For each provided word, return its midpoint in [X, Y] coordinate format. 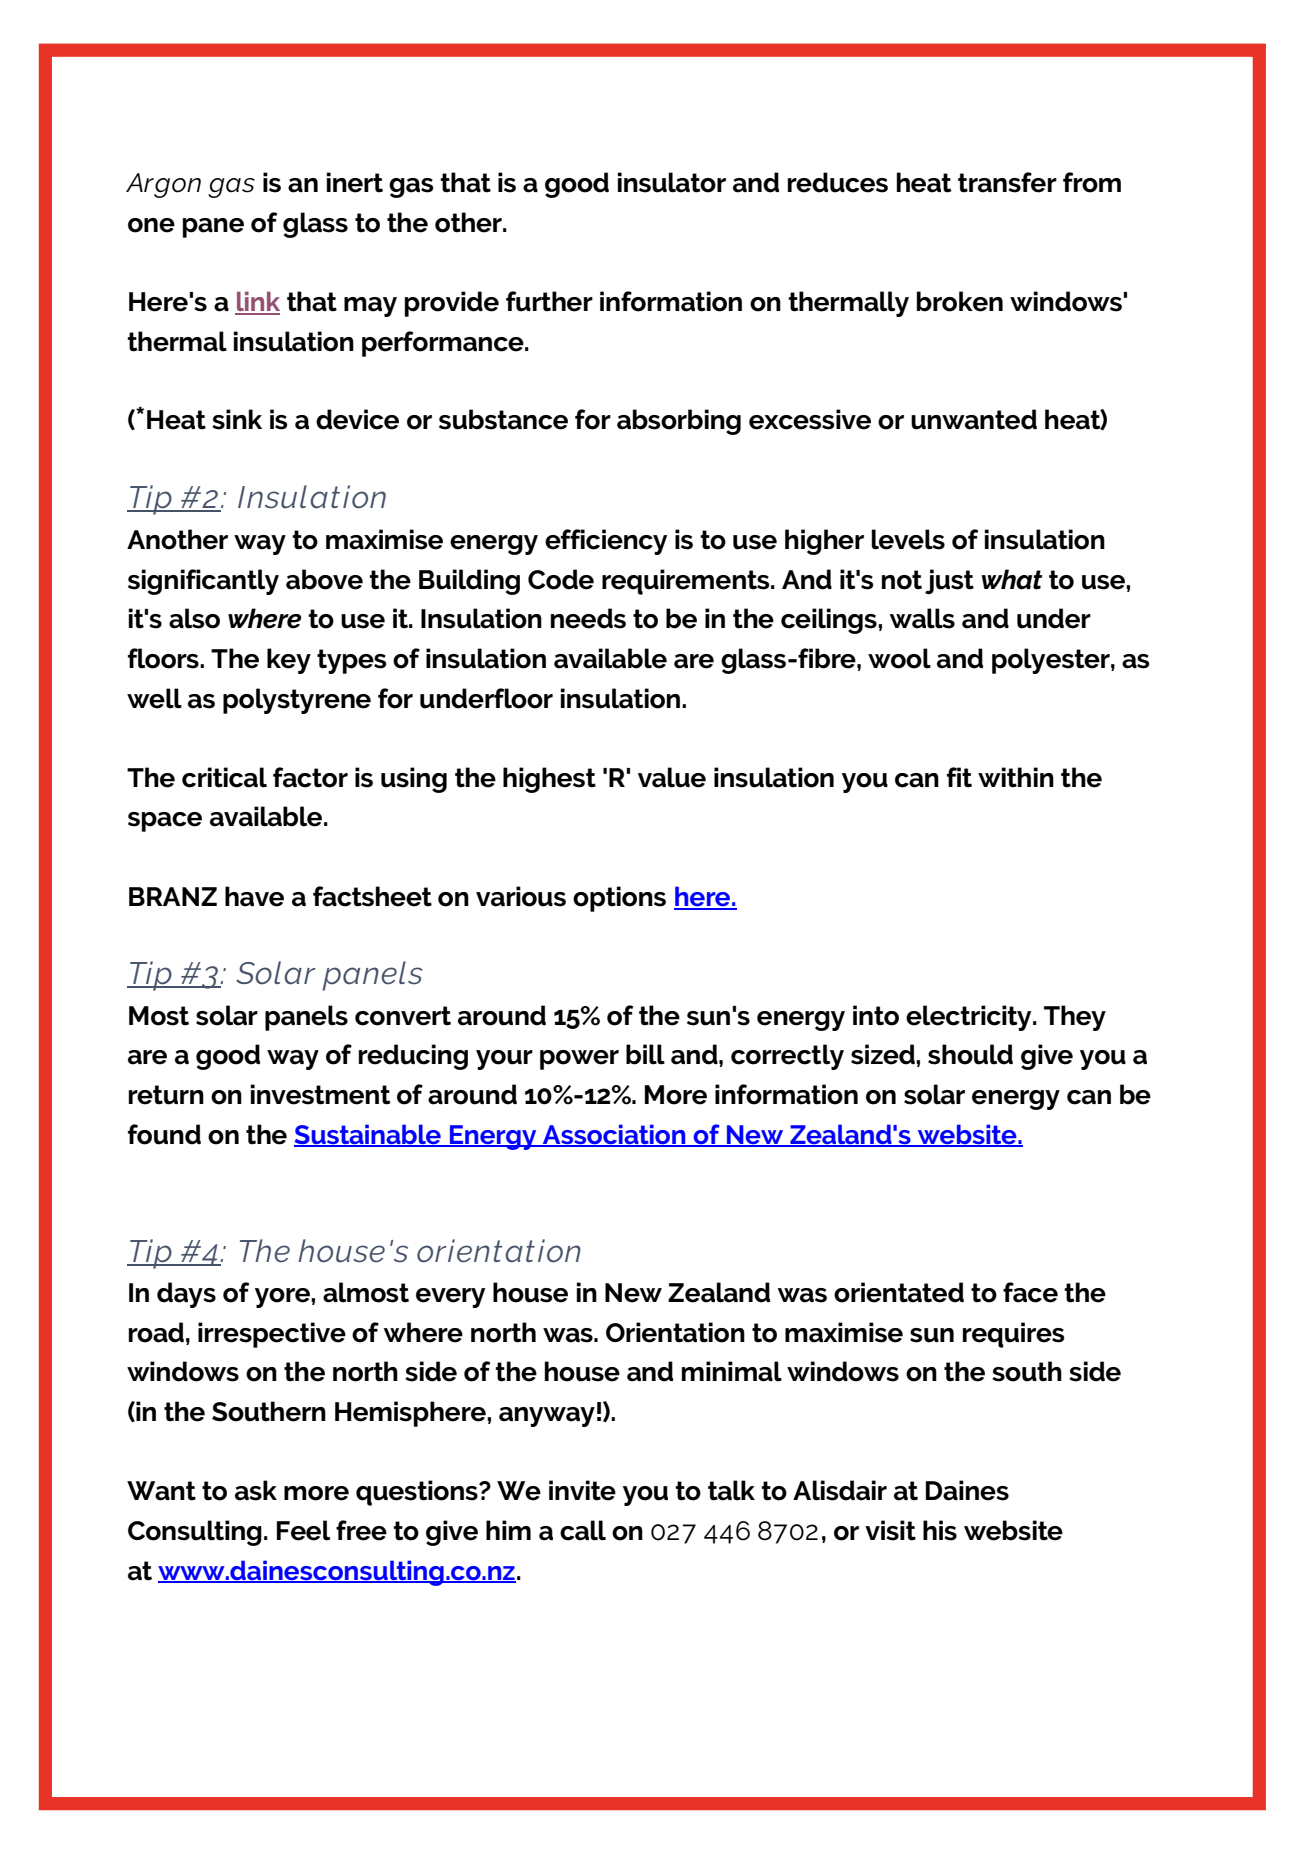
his [940, 1530]
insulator [672, 182]
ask [256, 1490]
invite [582, 1490]
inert [355, 182]
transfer [1007, 182]
